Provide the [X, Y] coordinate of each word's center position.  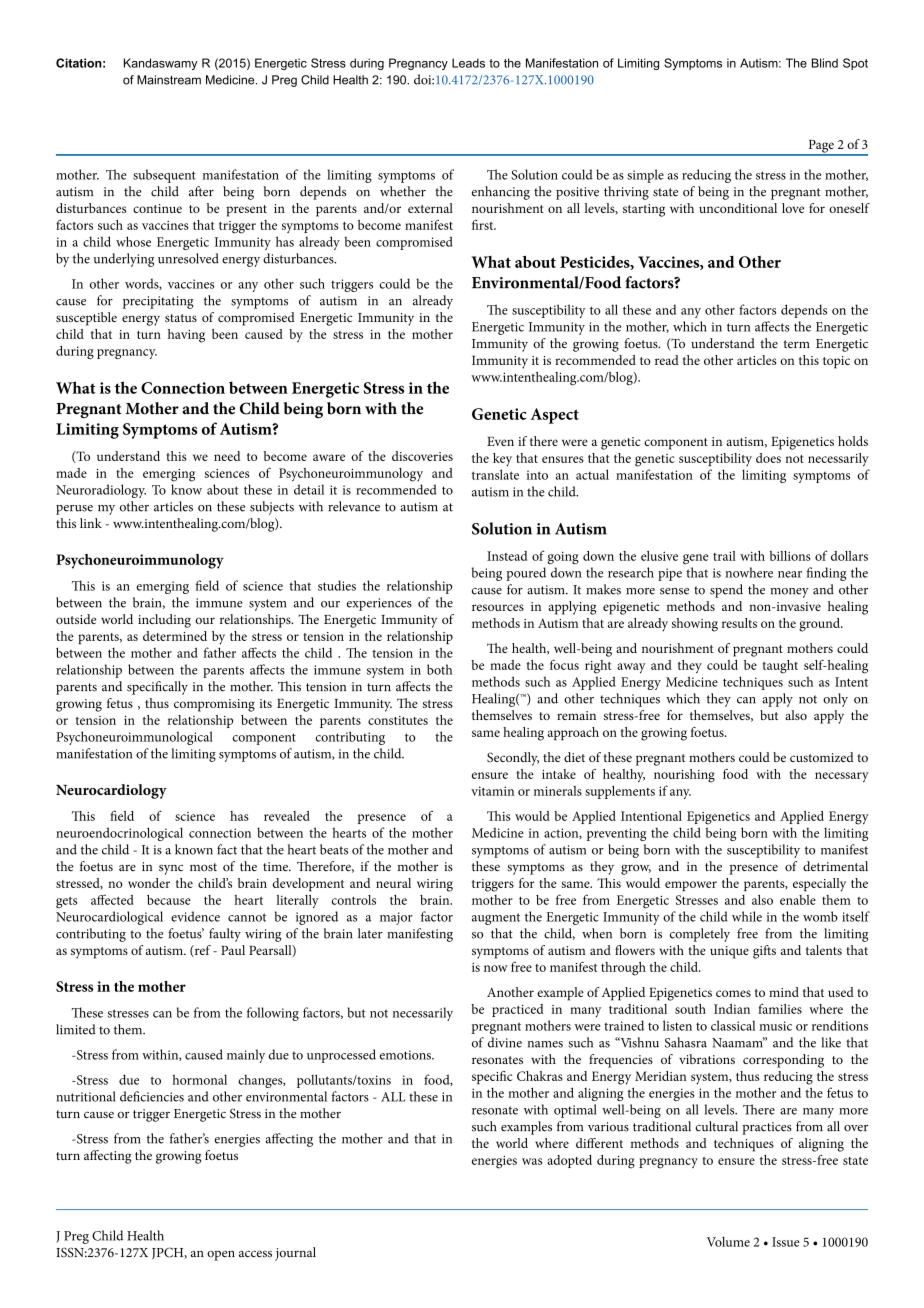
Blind [825, 63]
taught [780, 667]
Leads [468, 63]
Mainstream [169, 80]
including [164, 621]
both [439, 669]
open [221, 1256]
